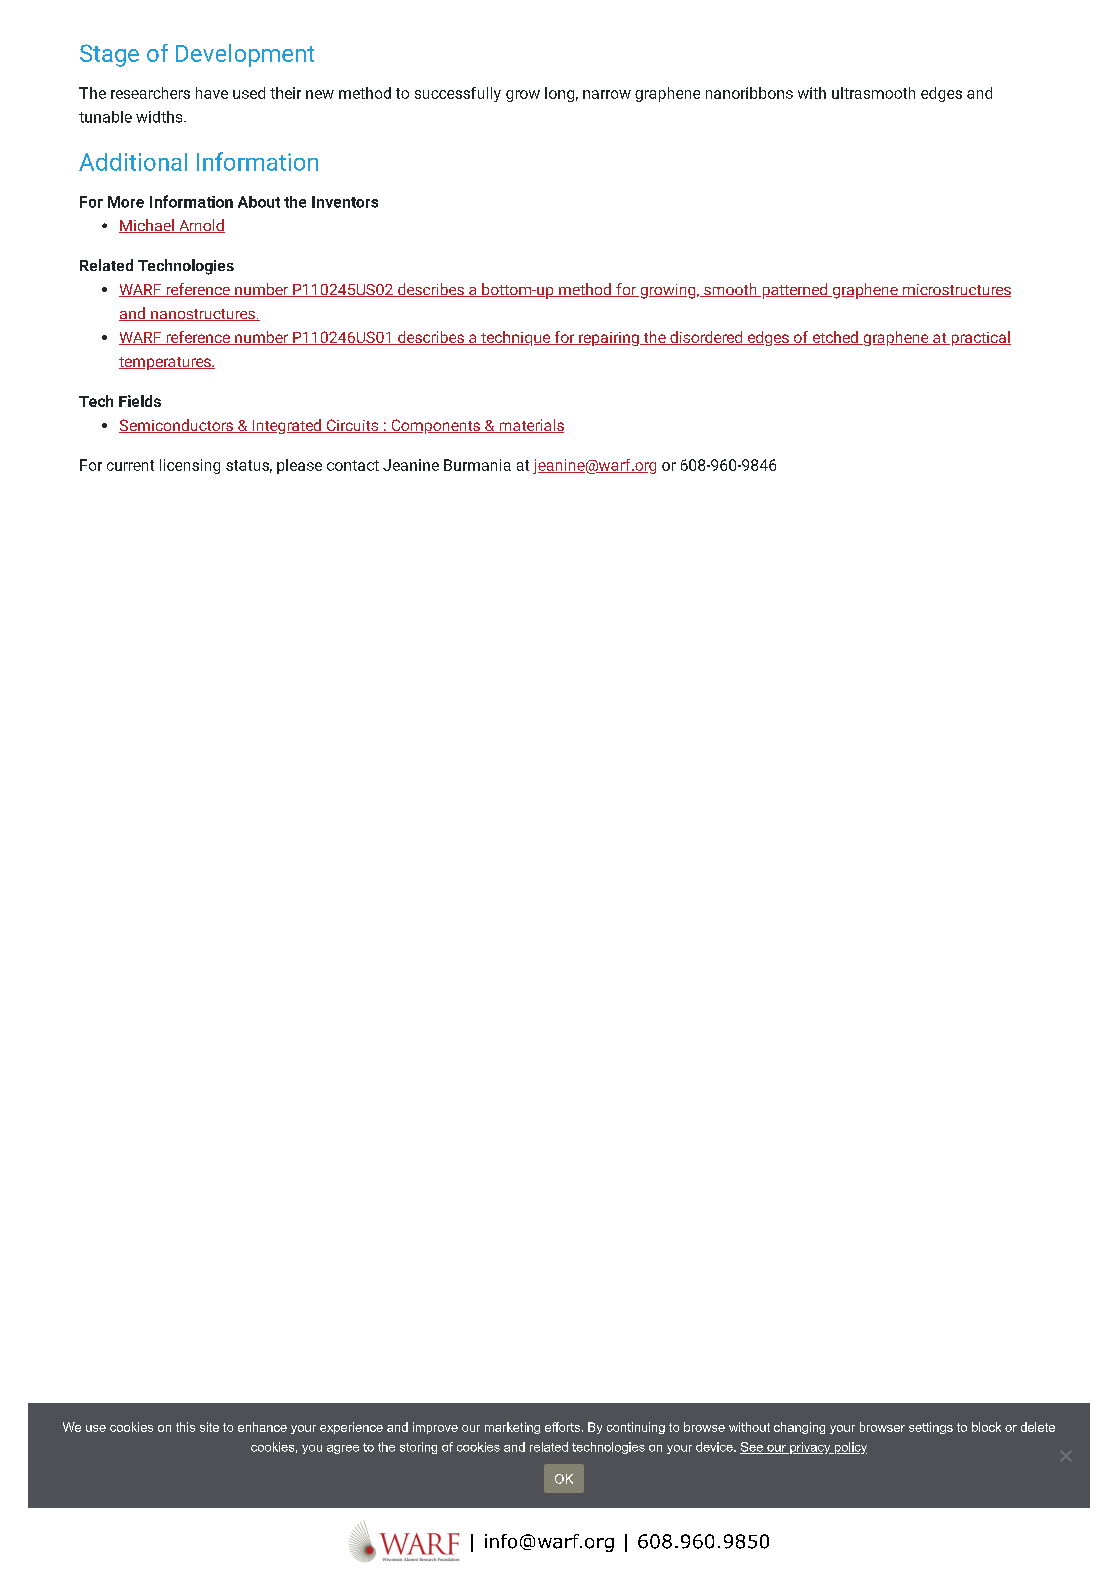 The width and height of the page is (1120, 1585). What do you see at coordinates (835, 338) in the page?
I see `etched` at bounding box center [835, 338].
